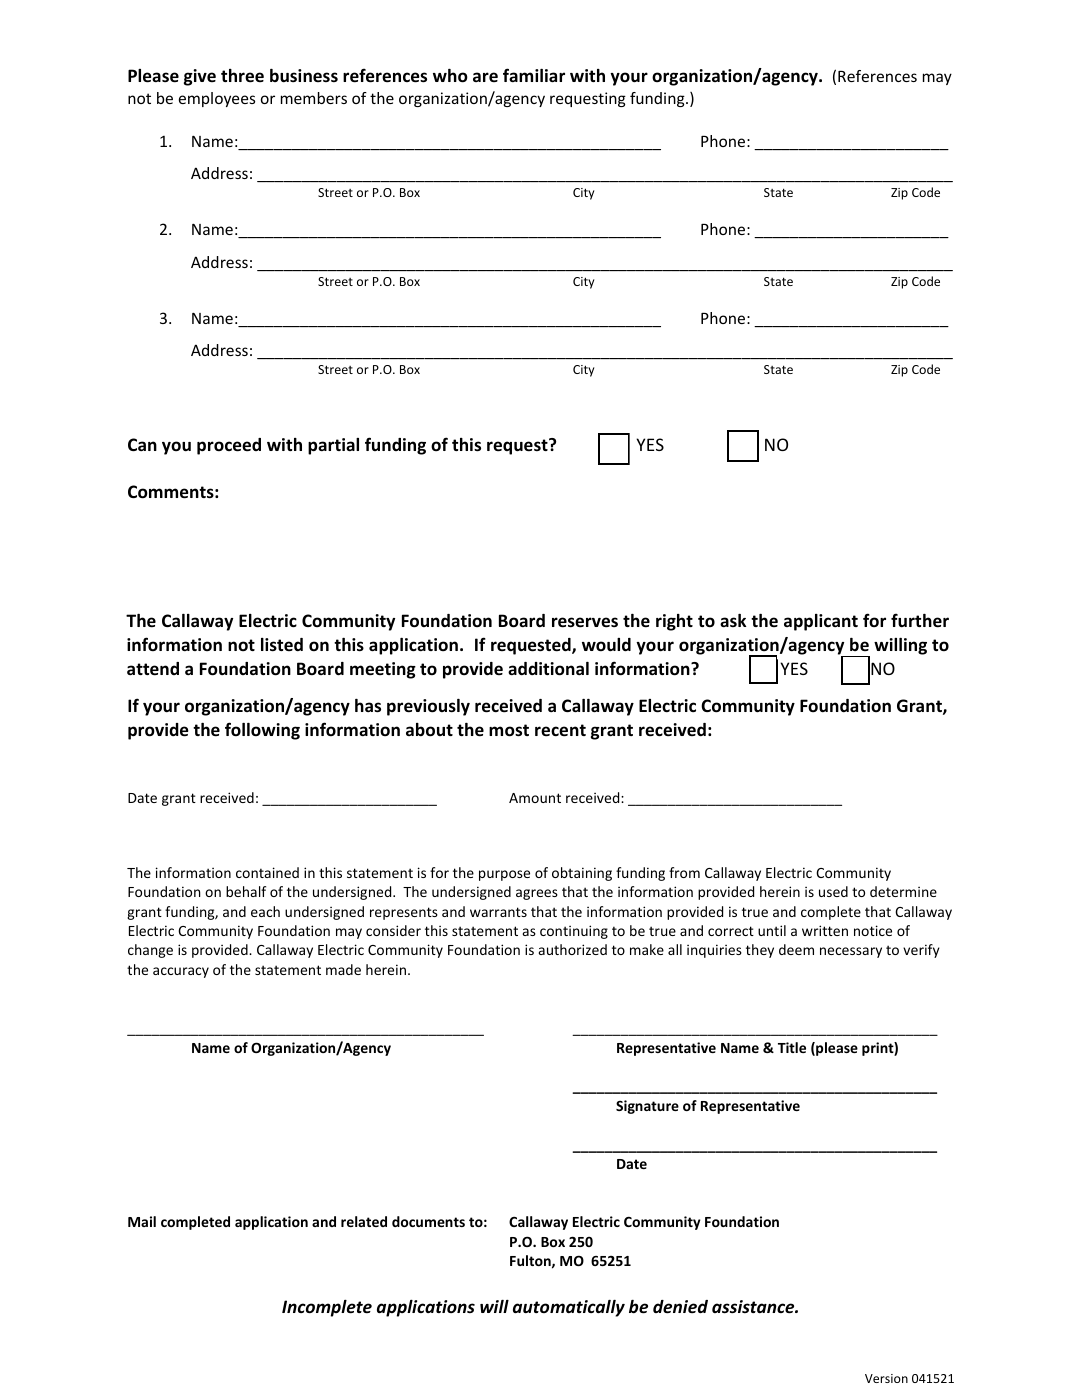 The image size is (1082, 1400). Describe the element at coordinates (229, 446) in the screenshot. I see `proceed` at that location.
